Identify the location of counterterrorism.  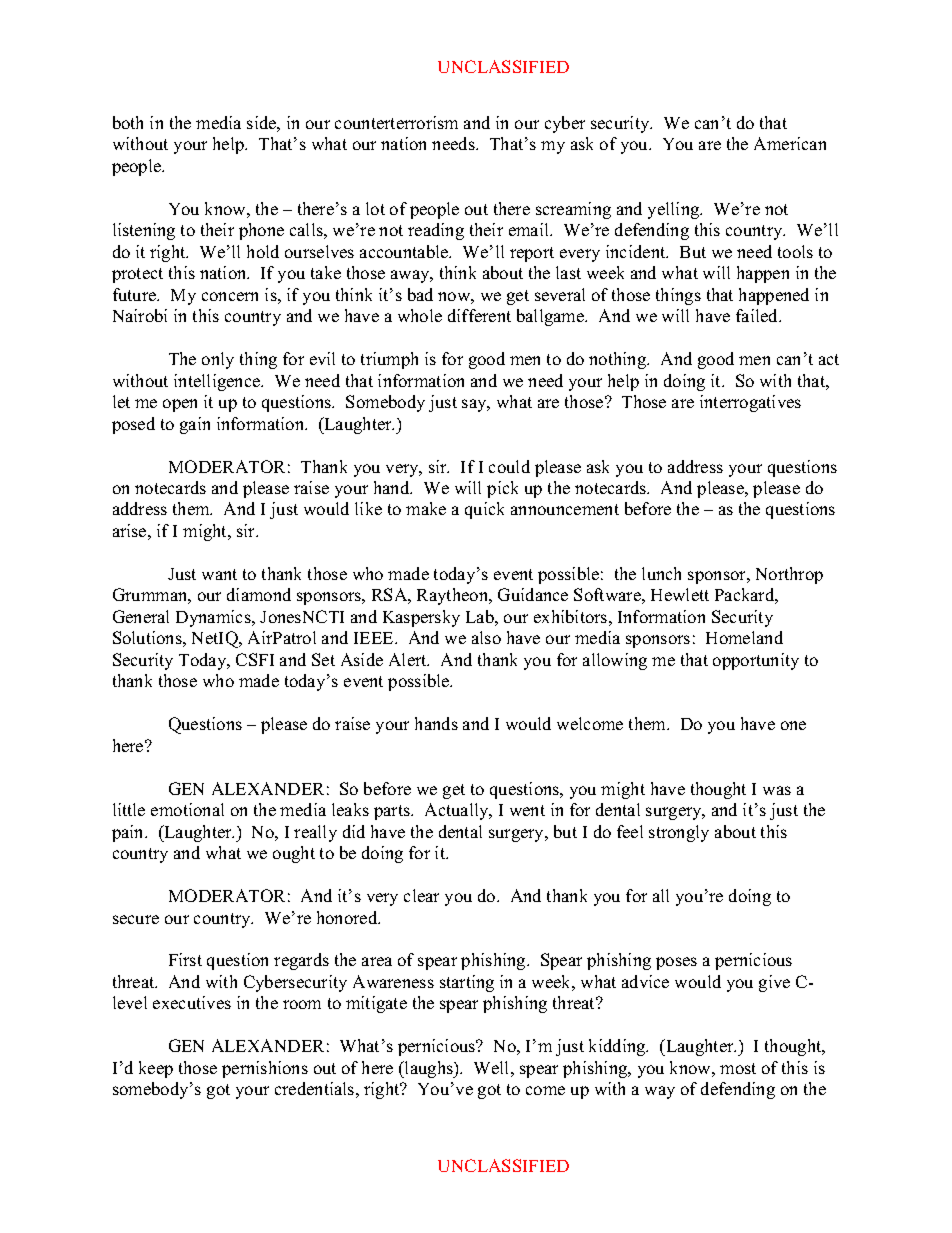
(396, 122).
